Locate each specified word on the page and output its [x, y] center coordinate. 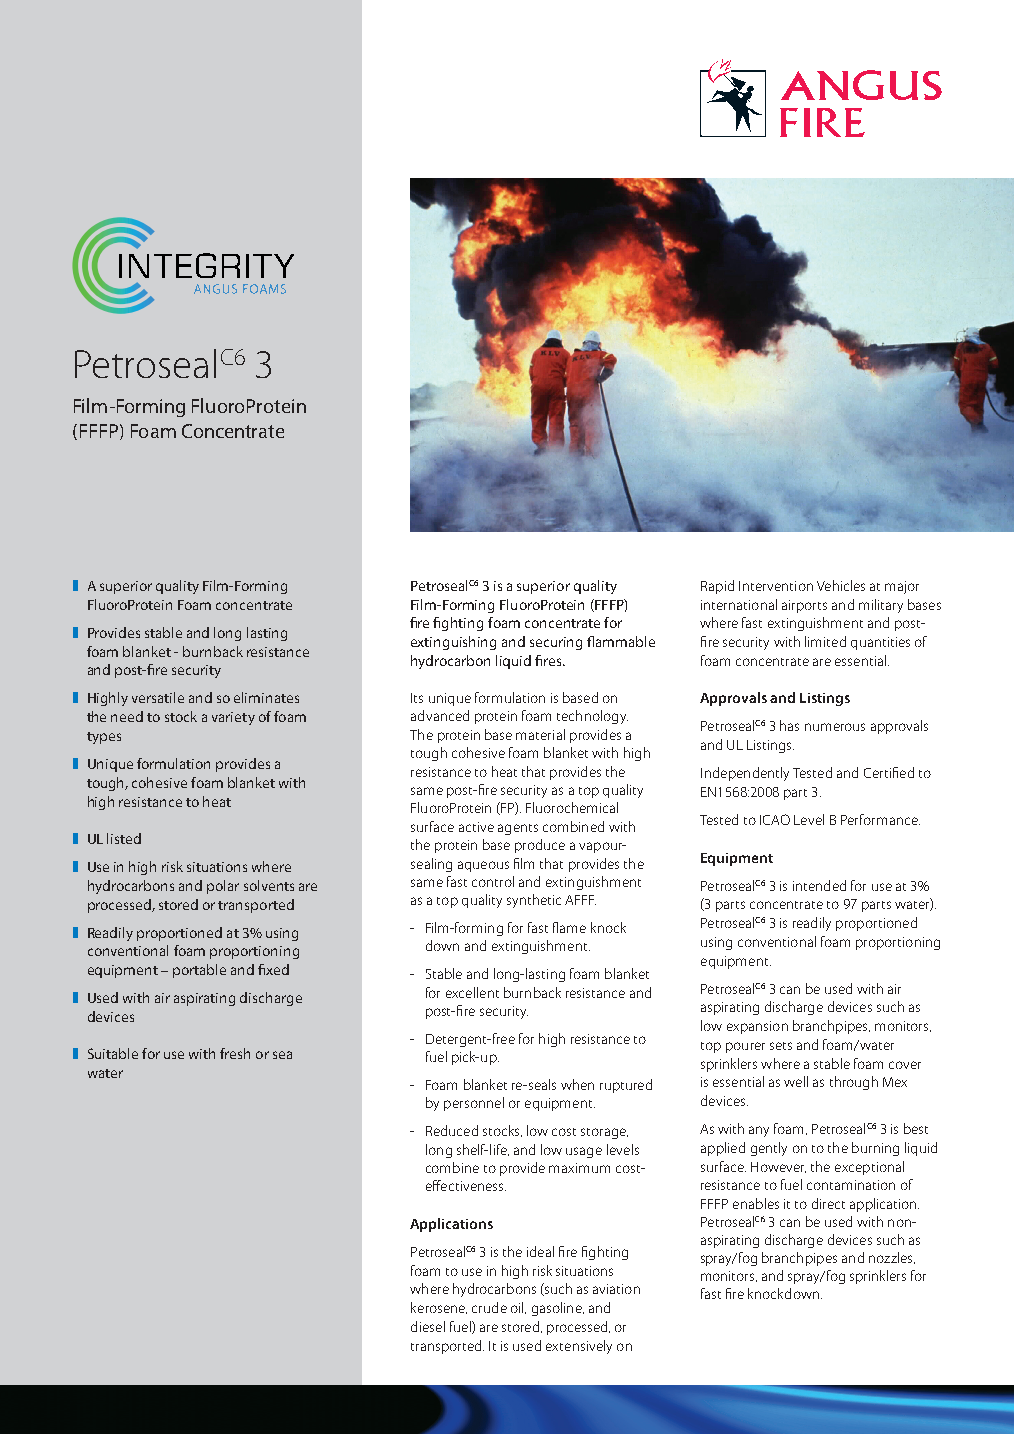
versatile [158, 697]
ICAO [775, 819]
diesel [428, 1326]
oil [518, 1308]
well [796, 1081]
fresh [235, 1053]
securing [556, 643]
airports [804, 606]
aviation [616, 1289]
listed [124, 838]
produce [540, 846]
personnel [474, 1104]
